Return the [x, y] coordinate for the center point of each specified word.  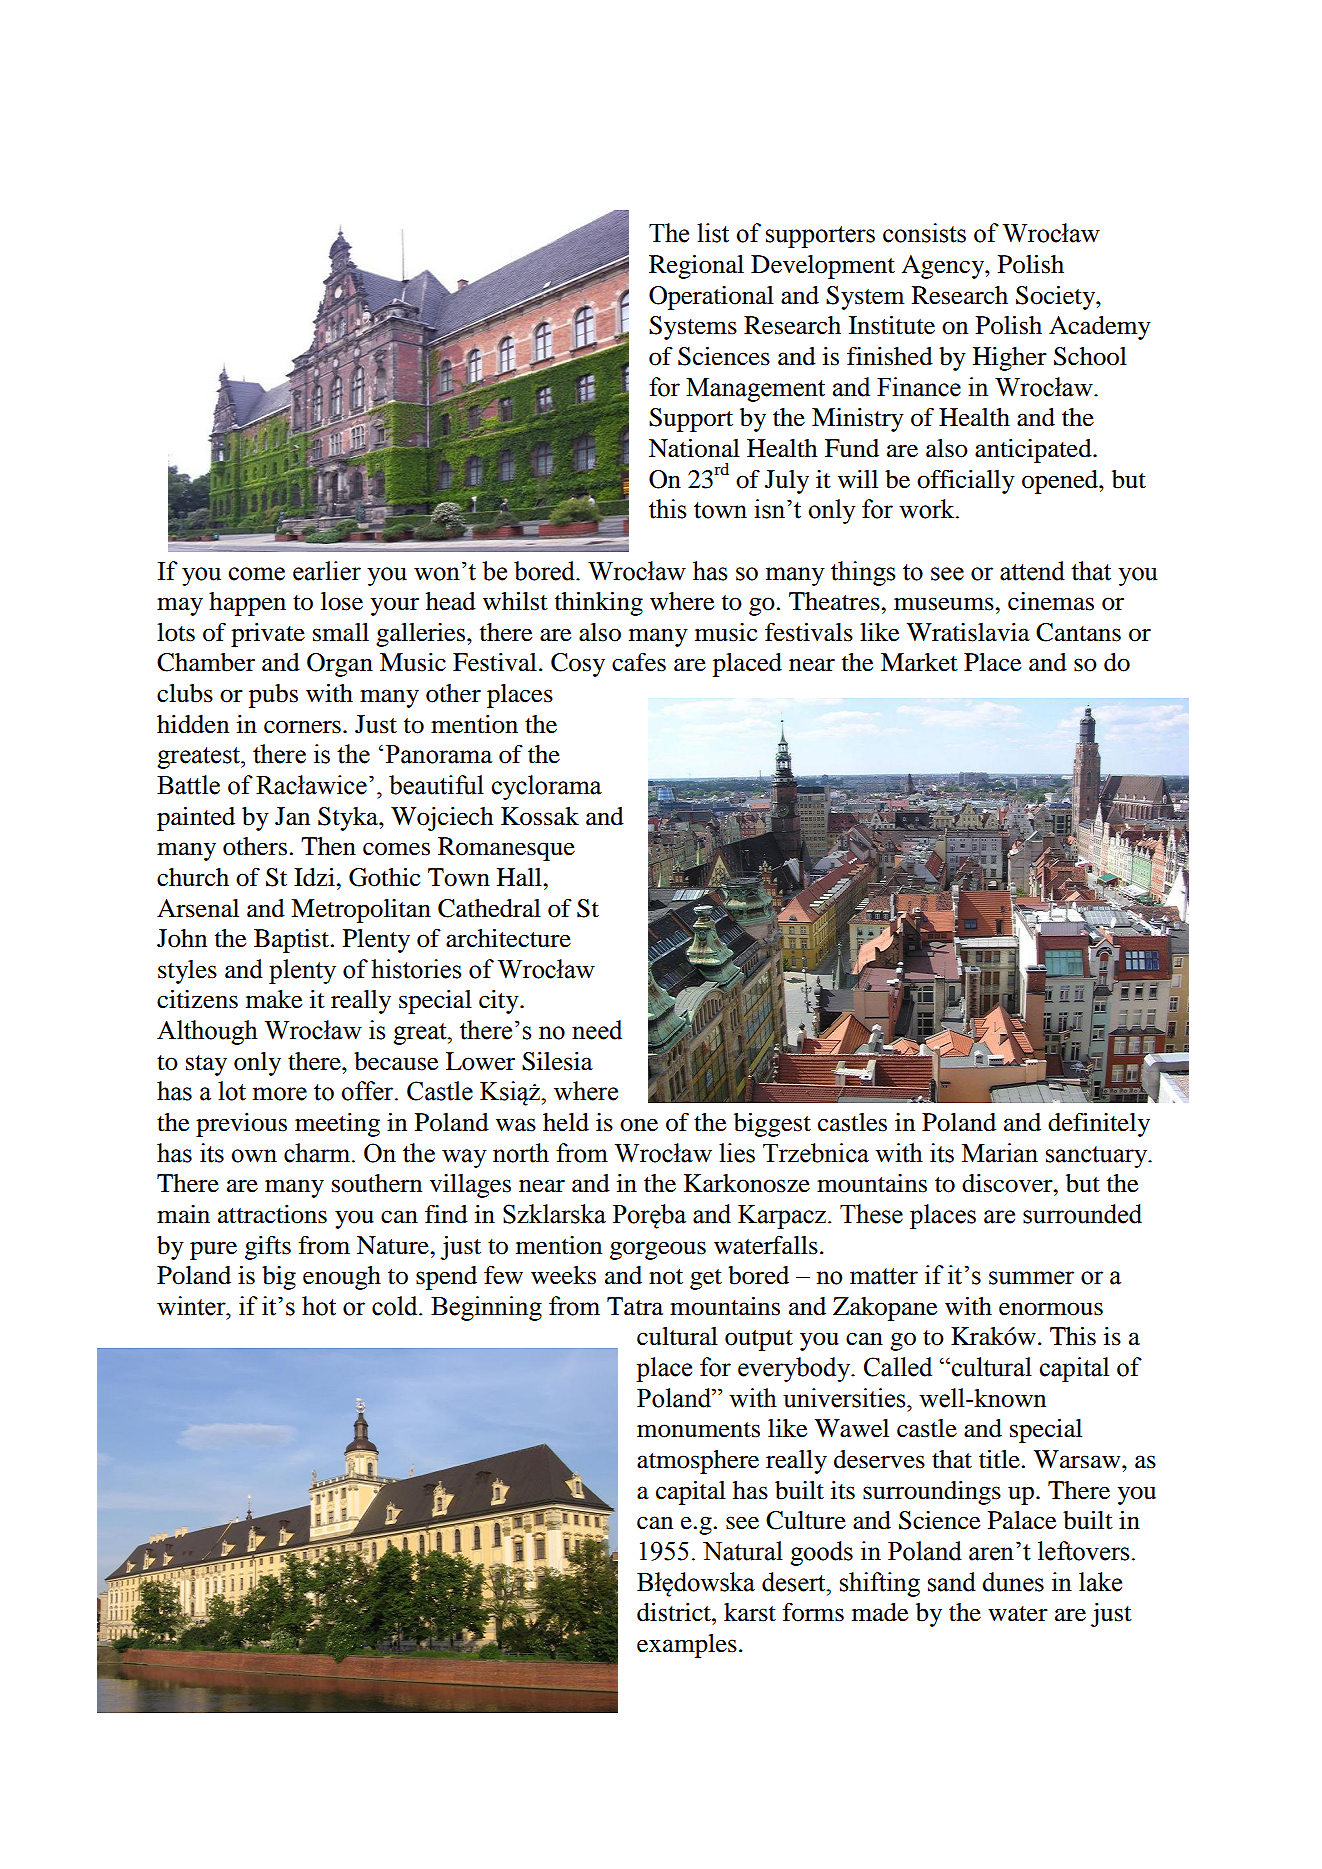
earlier [327, 571]
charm [318, 1153]
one [639, 1125]
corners [302, 727]
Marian [1000, 1153]
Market [919, 662]
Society [1056, 298]
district [675, 1612]
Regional [696, 267]
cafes [639, 662]
